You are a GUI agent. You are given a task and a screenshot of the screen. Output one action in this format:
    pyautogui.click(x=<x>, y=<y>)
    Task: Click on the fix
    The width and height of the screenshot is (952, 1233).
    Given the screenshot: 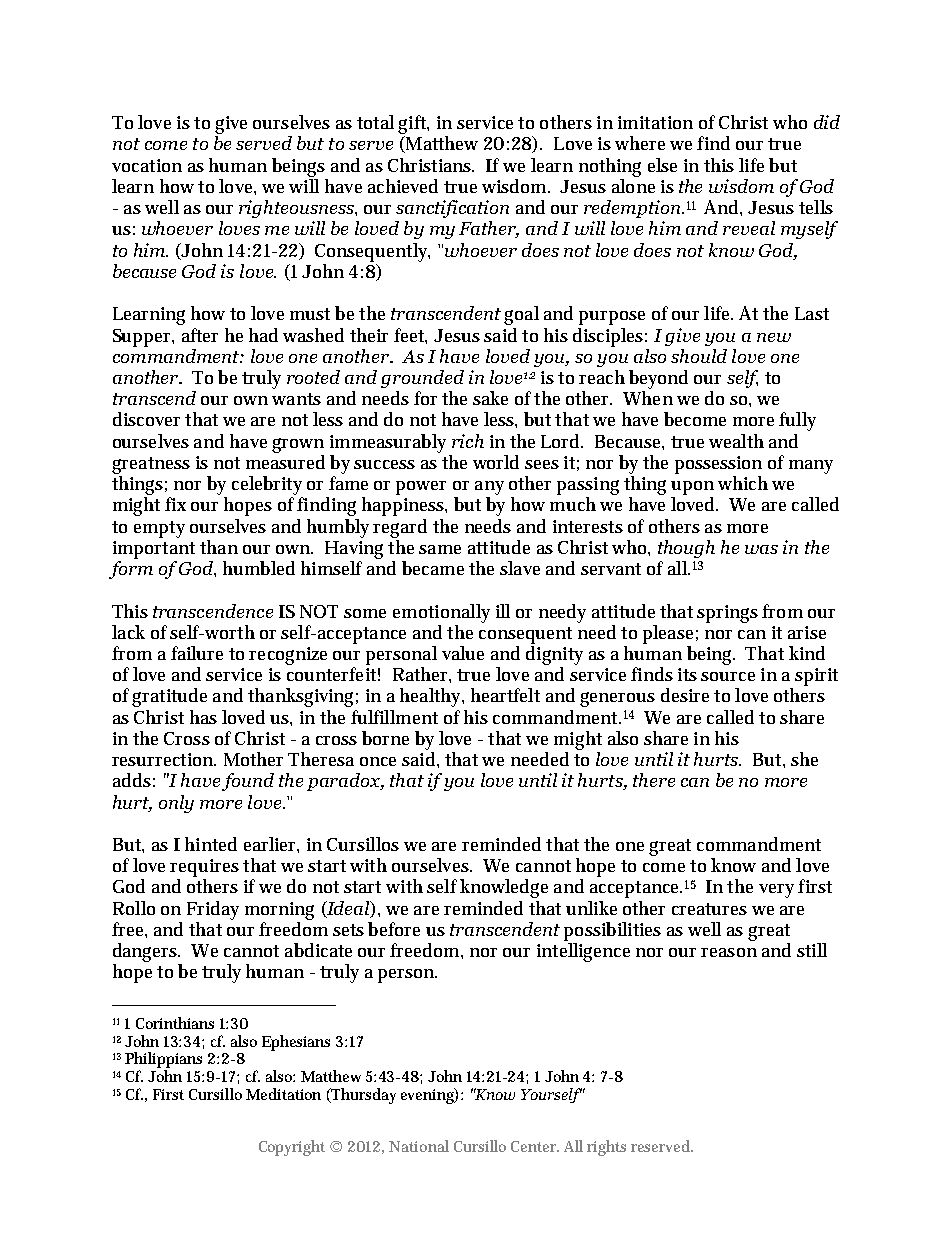 What is the action you would take?
    pyautogui.click(x=175, y=504)
